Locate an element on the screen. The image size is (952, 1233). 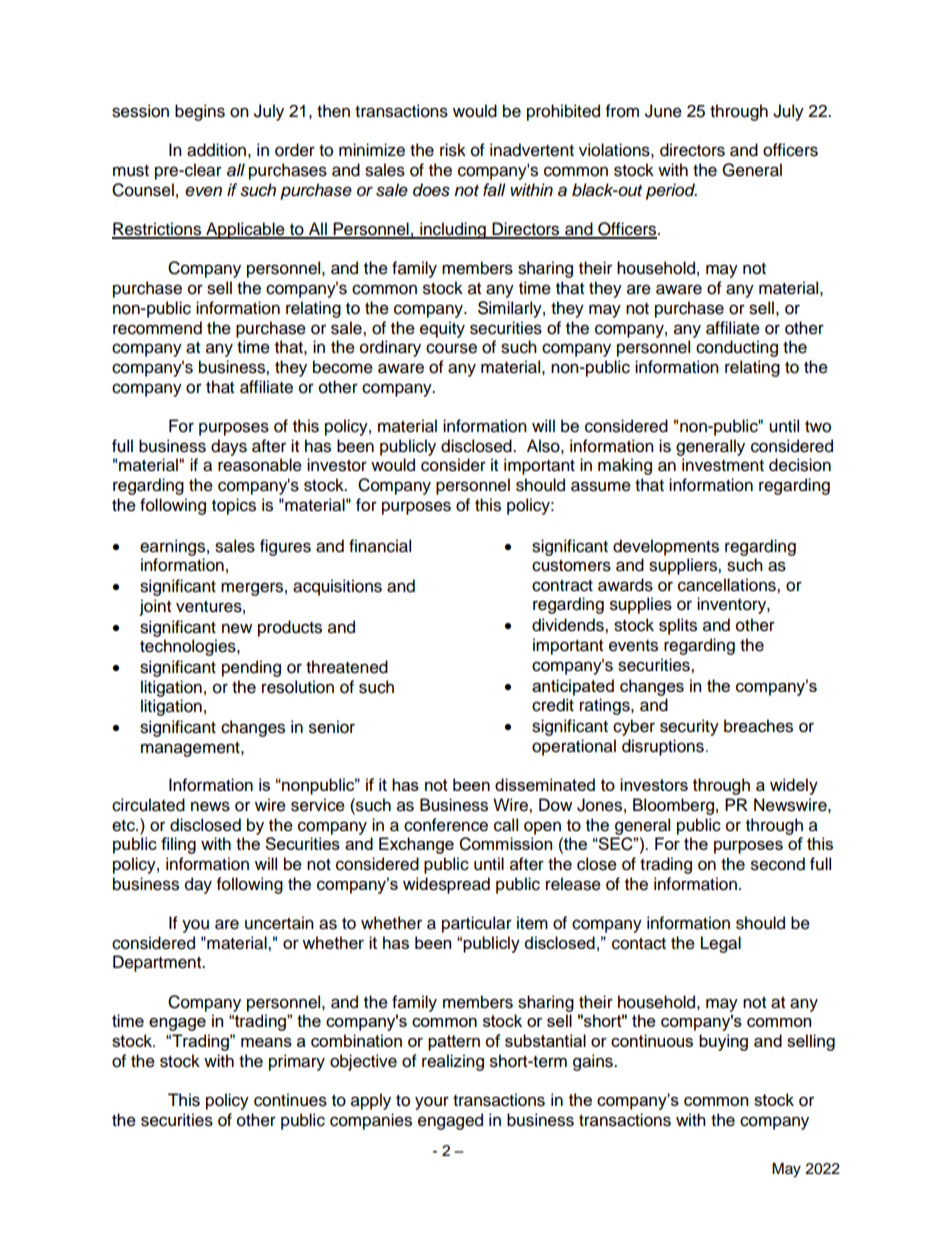
filing is located at coordinates (178, 845).
